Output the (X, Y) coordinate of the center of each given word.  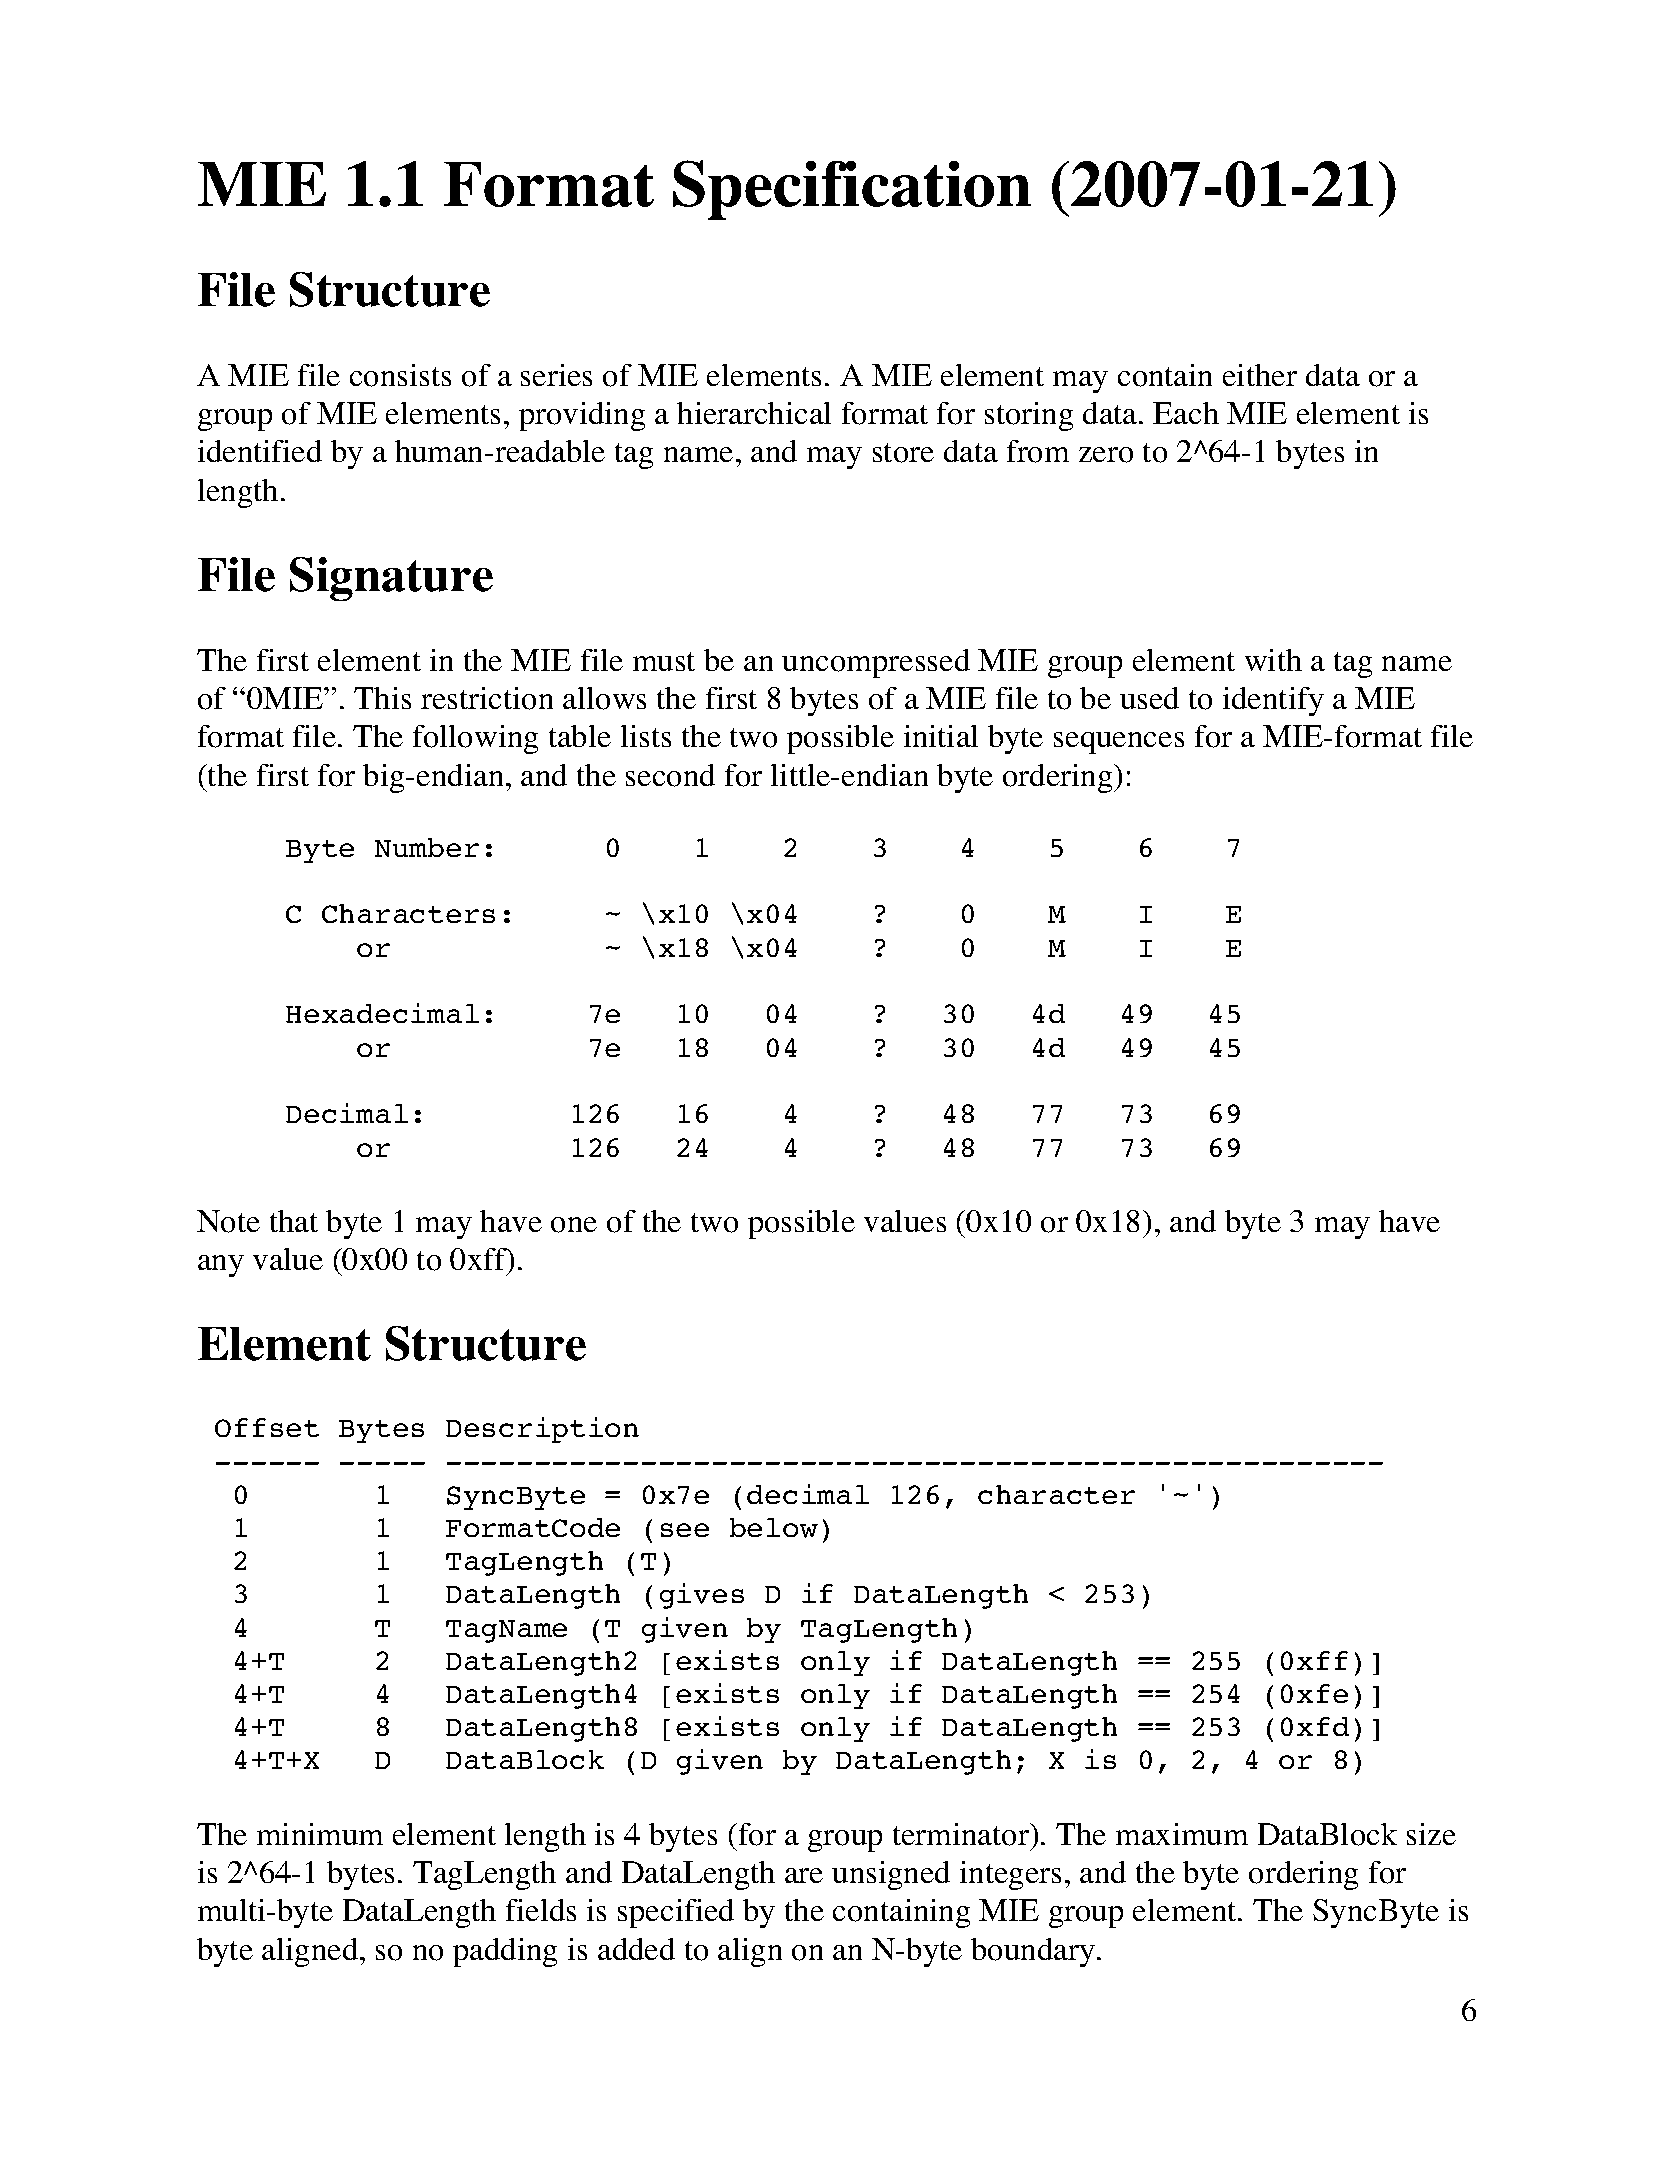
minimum (320, 1834)
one (574, 1225)
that (294, 1221)
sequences (1119, 743)
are (804, 1875)
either (1260, 375)
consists (400, 375)
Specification (852, 190)
